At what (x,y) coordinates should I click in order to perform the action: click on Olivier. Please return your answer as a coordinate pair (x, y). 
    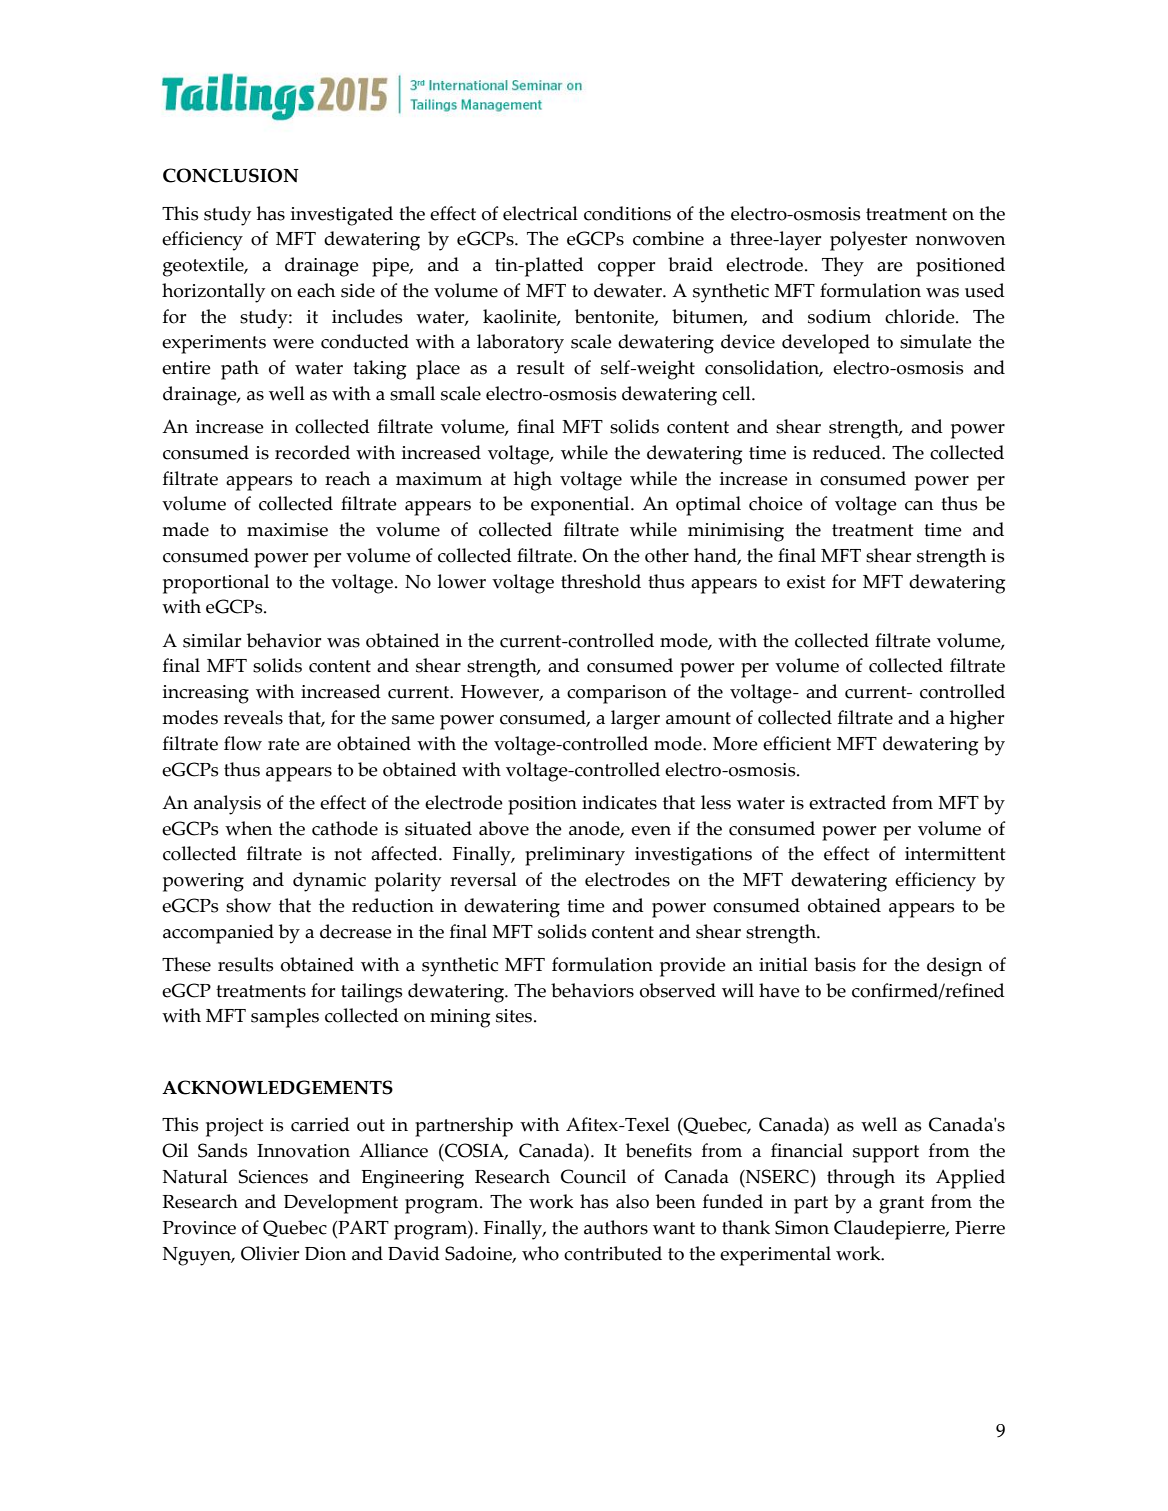
    Looking at the image, I should click on (270, 1253).
